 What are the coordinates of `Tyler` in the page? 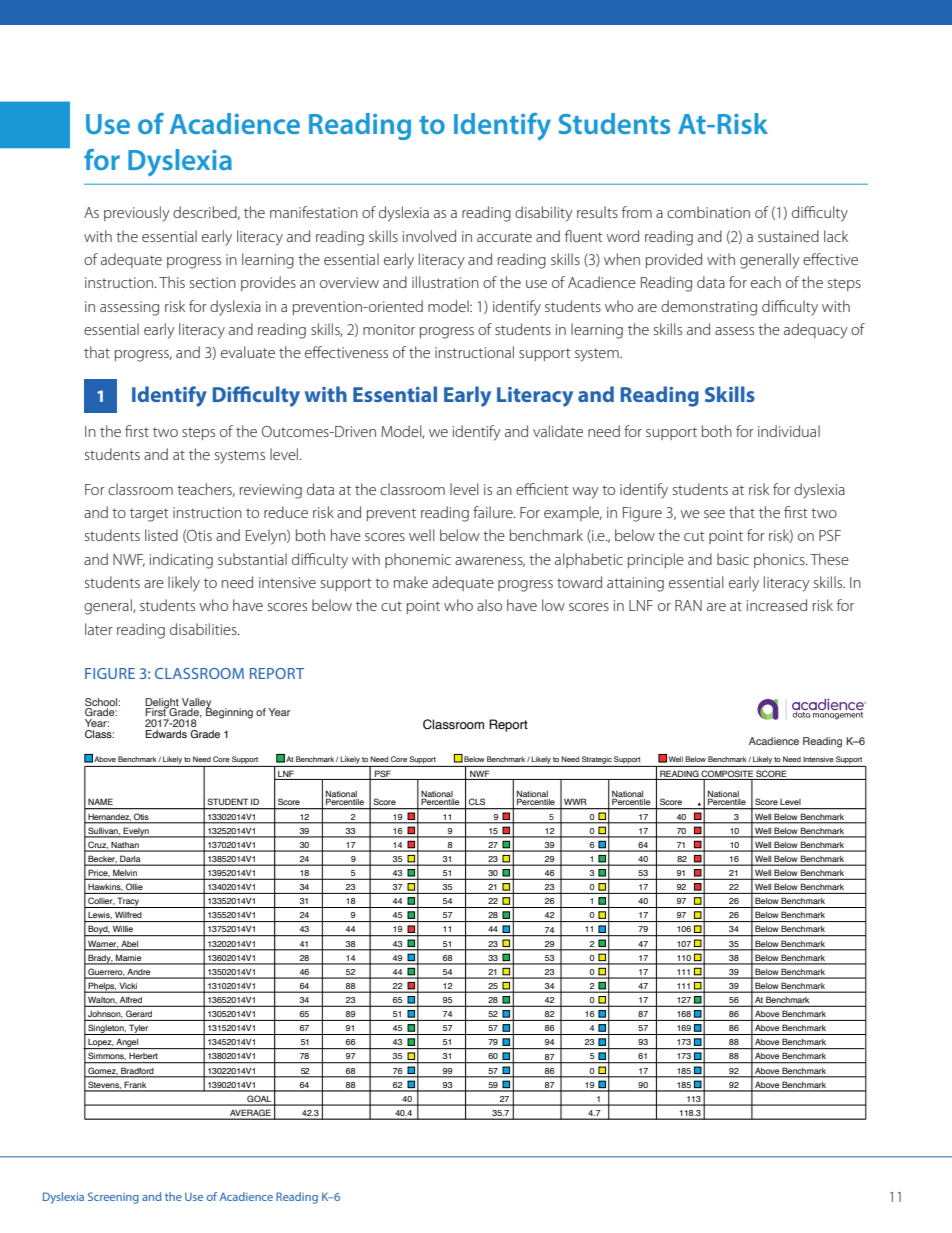 It's located at (139, 1029).
